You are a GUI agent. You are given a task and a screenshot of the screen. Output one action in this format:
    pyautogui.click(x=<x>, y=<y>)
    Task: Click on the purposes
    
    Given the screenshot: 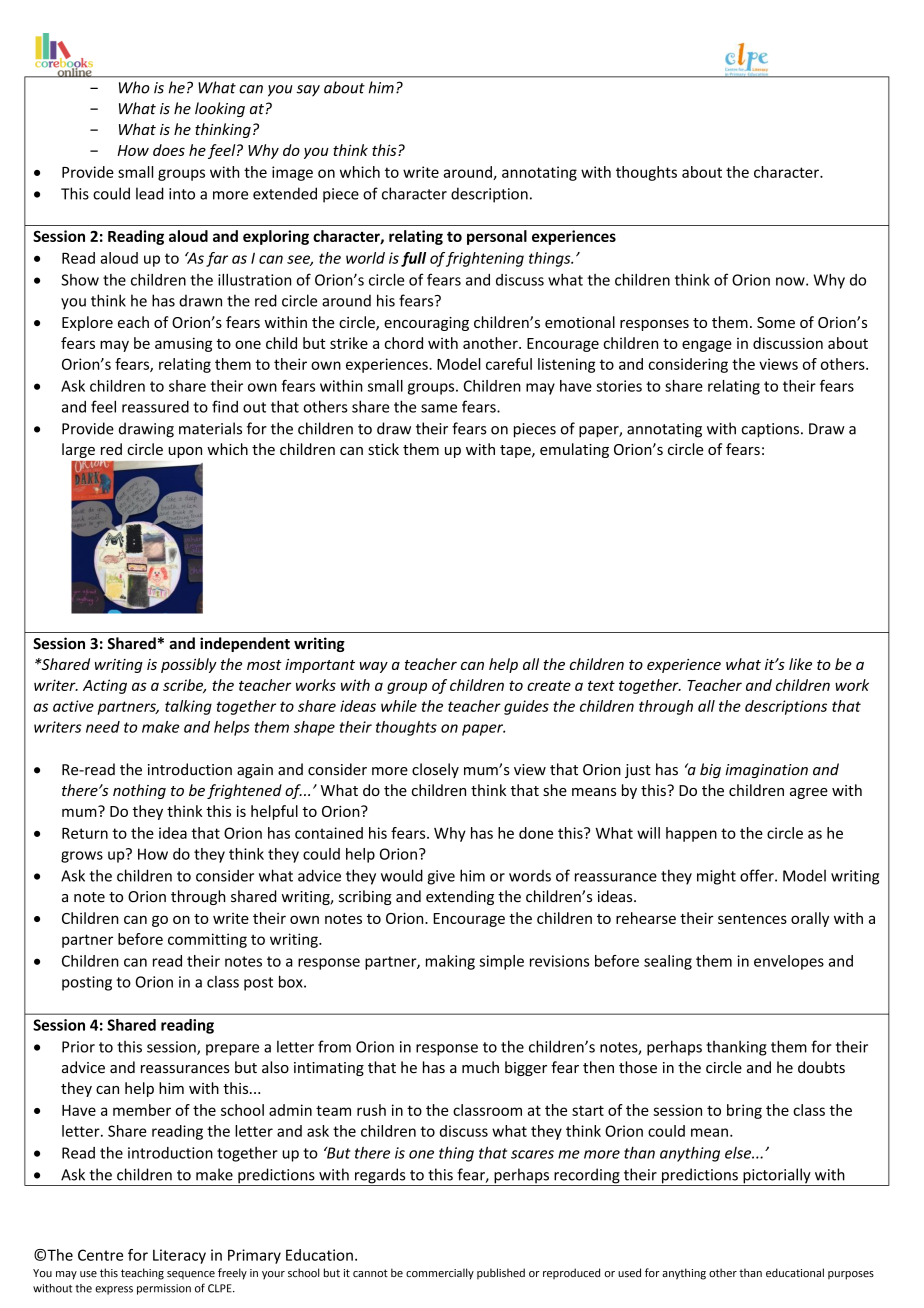 What is the action you would take?
    pyautogui.click(x=851, y=1275)
